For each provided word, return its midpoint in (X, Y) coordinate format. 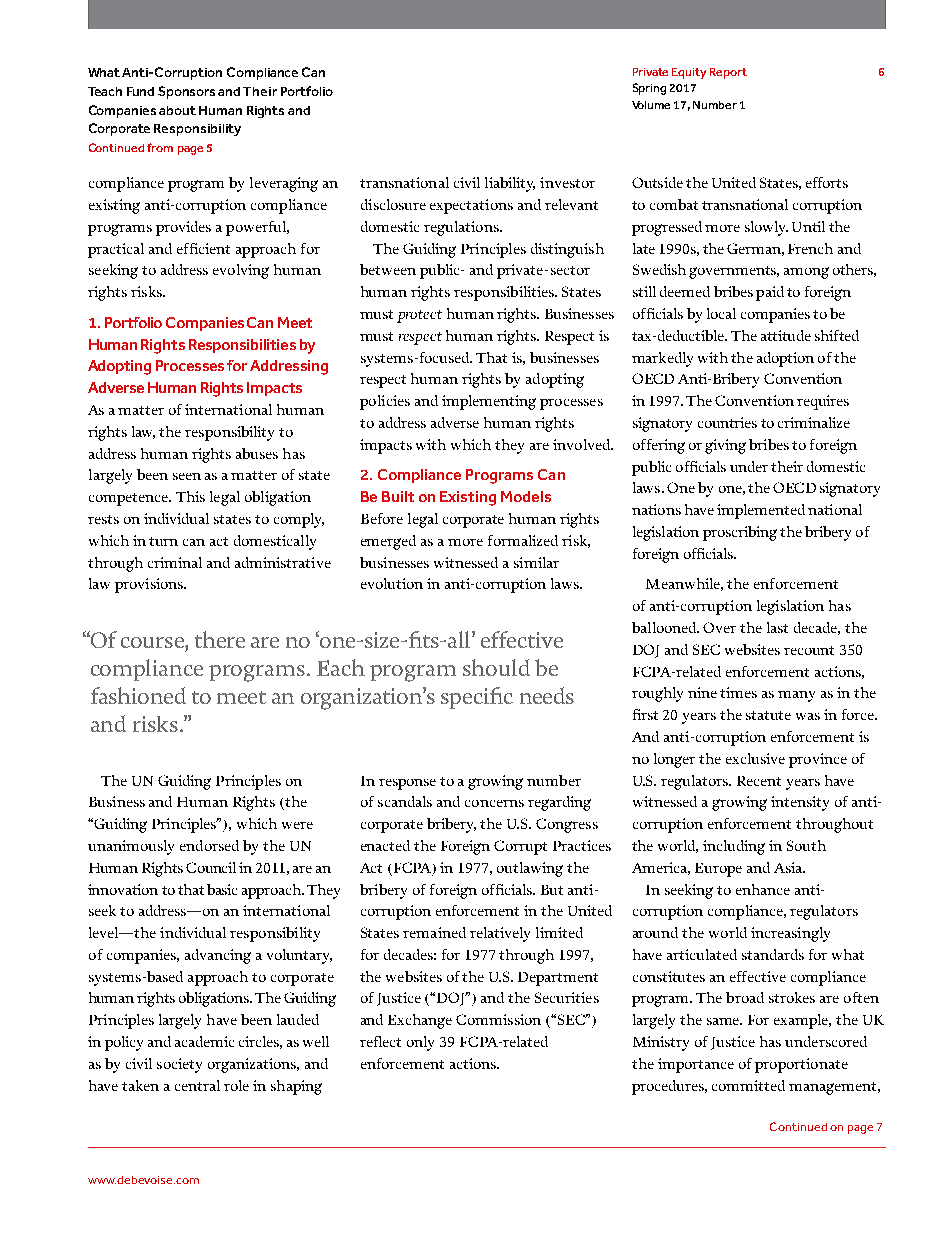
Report (728, 73)
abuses (257, 453)
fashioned (138, 695)
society (179, 1065)
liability (510, 184)
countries (727, 422)
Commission (498, 1019)
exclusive (755, 758)
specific (477, 698)
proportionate (801, 1065)
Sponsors (186, 92)
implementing (489, 402)
